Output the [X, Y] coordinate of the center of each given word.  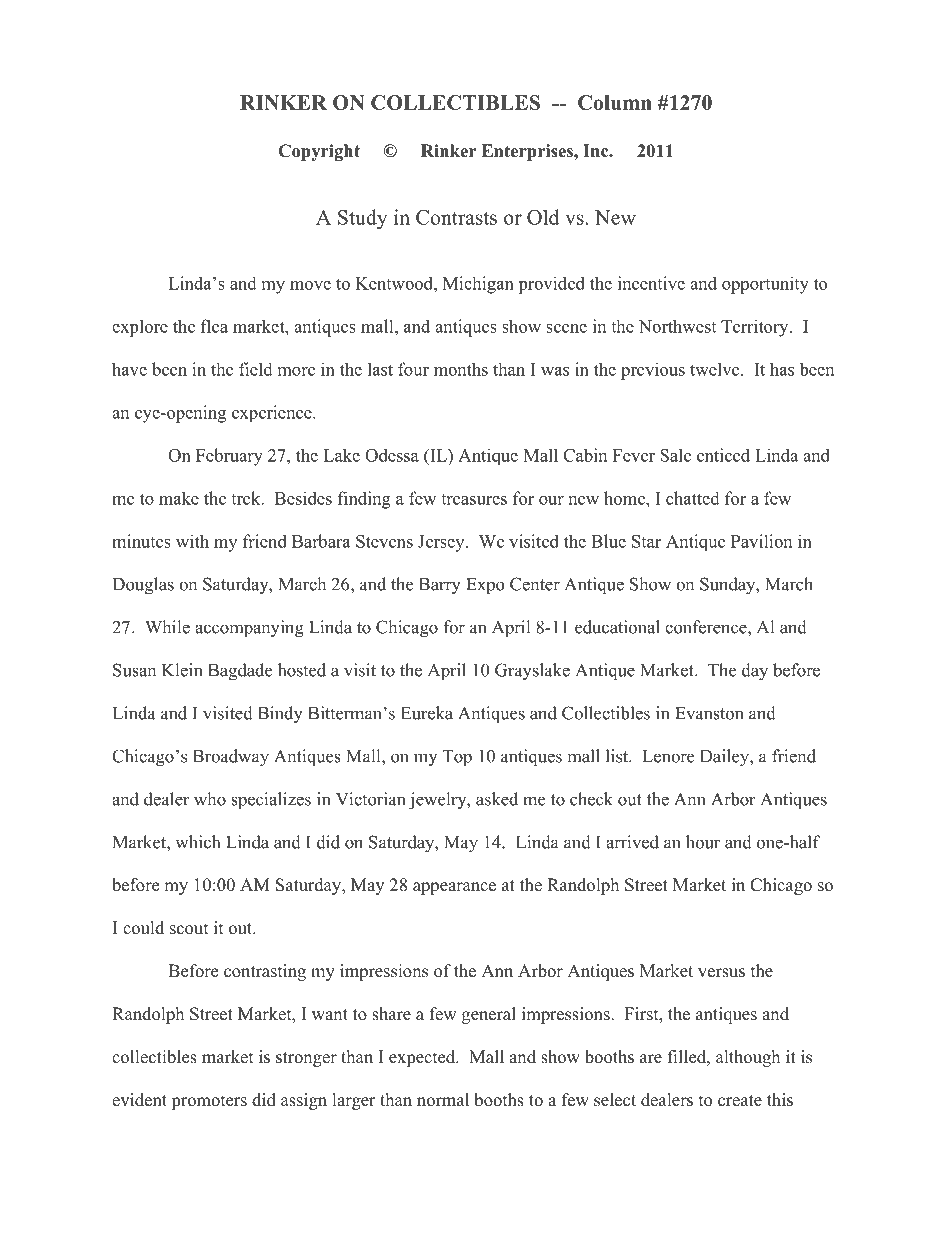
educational [617, 627]
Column [615, 102]
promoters [209, 1102]
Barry [440, 586]
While [167, 627]
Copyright [319, 152]
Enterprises [528, 152]
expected [423, 1058]
